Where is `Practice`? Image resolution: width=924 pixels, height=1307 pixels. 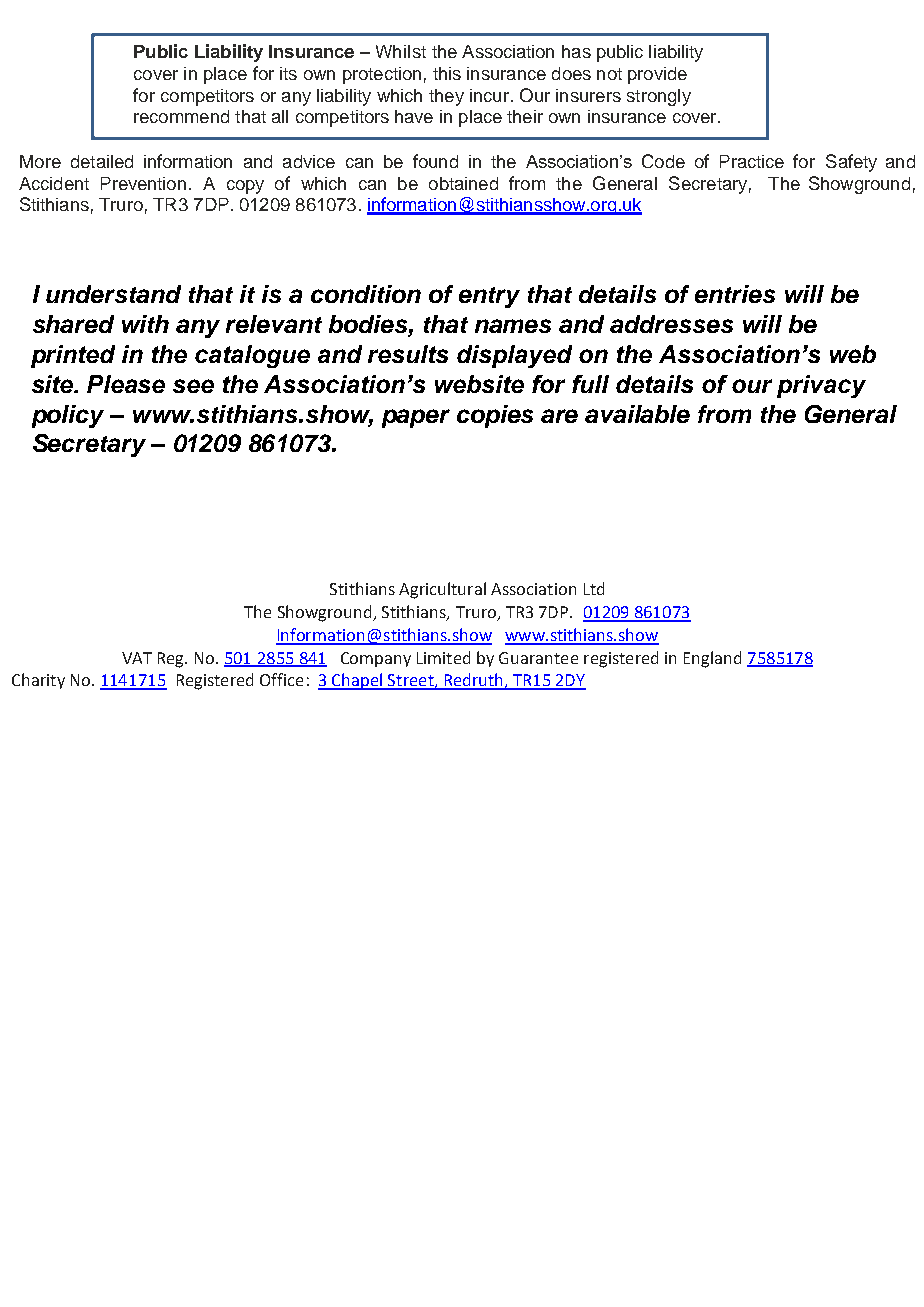 Practice is located at coordinates (752, 161).
